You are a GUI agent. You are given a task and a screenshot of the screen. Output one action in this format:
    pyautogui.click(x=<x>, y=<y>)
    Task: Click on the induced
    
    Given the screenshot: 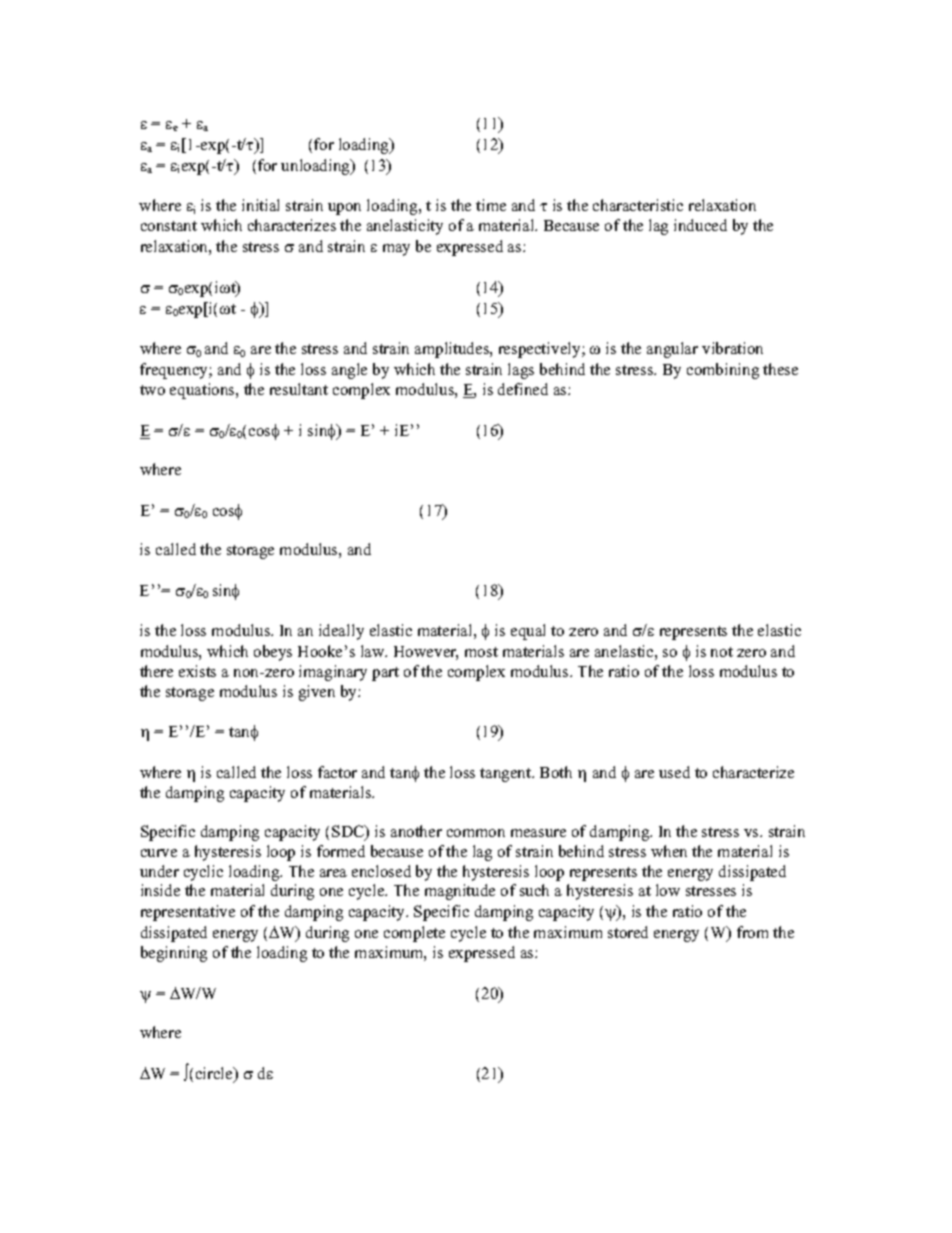 What is the action you would take?
    pyautogui.click(x=700, y=225)
